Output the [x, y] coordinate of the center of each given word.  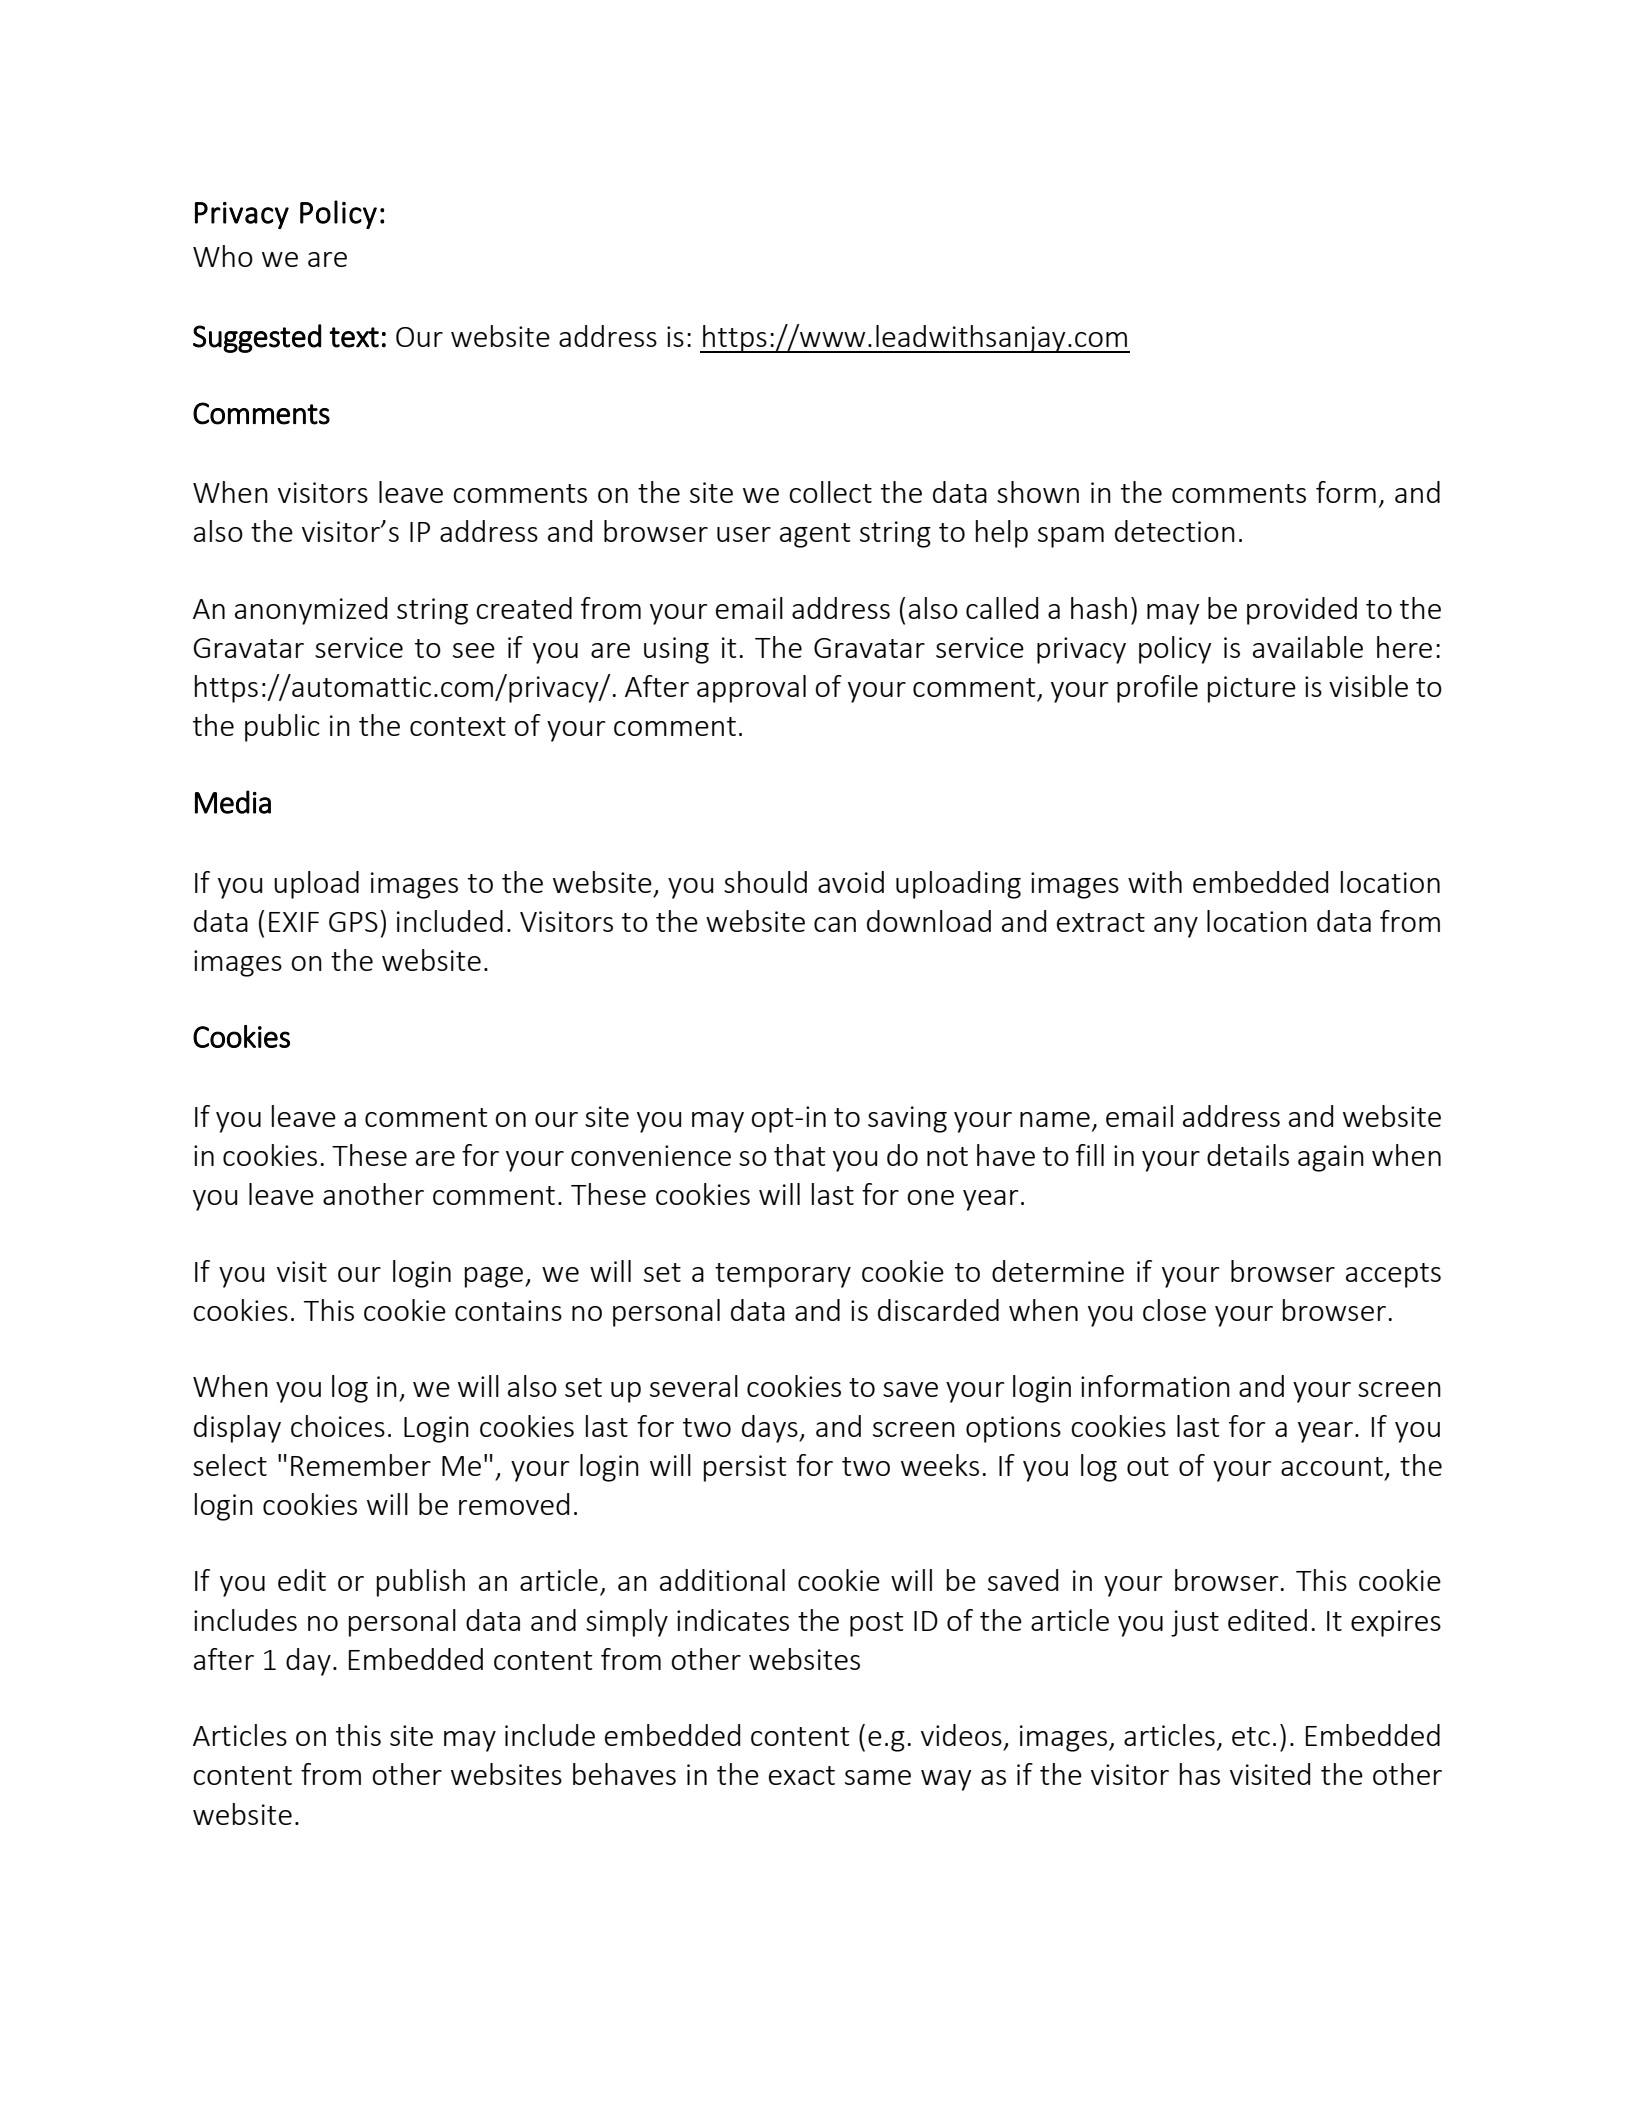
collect [830, 492]
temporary [783, 1275]
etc [1251, 1736]
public [282, 728]
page [495, 1277]
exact [802, 1775]
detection [1175, 531]
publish [421, 1583]
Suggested [257, 338]
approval [751, 689]
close [1174, 1310]
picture [1252, 689]
